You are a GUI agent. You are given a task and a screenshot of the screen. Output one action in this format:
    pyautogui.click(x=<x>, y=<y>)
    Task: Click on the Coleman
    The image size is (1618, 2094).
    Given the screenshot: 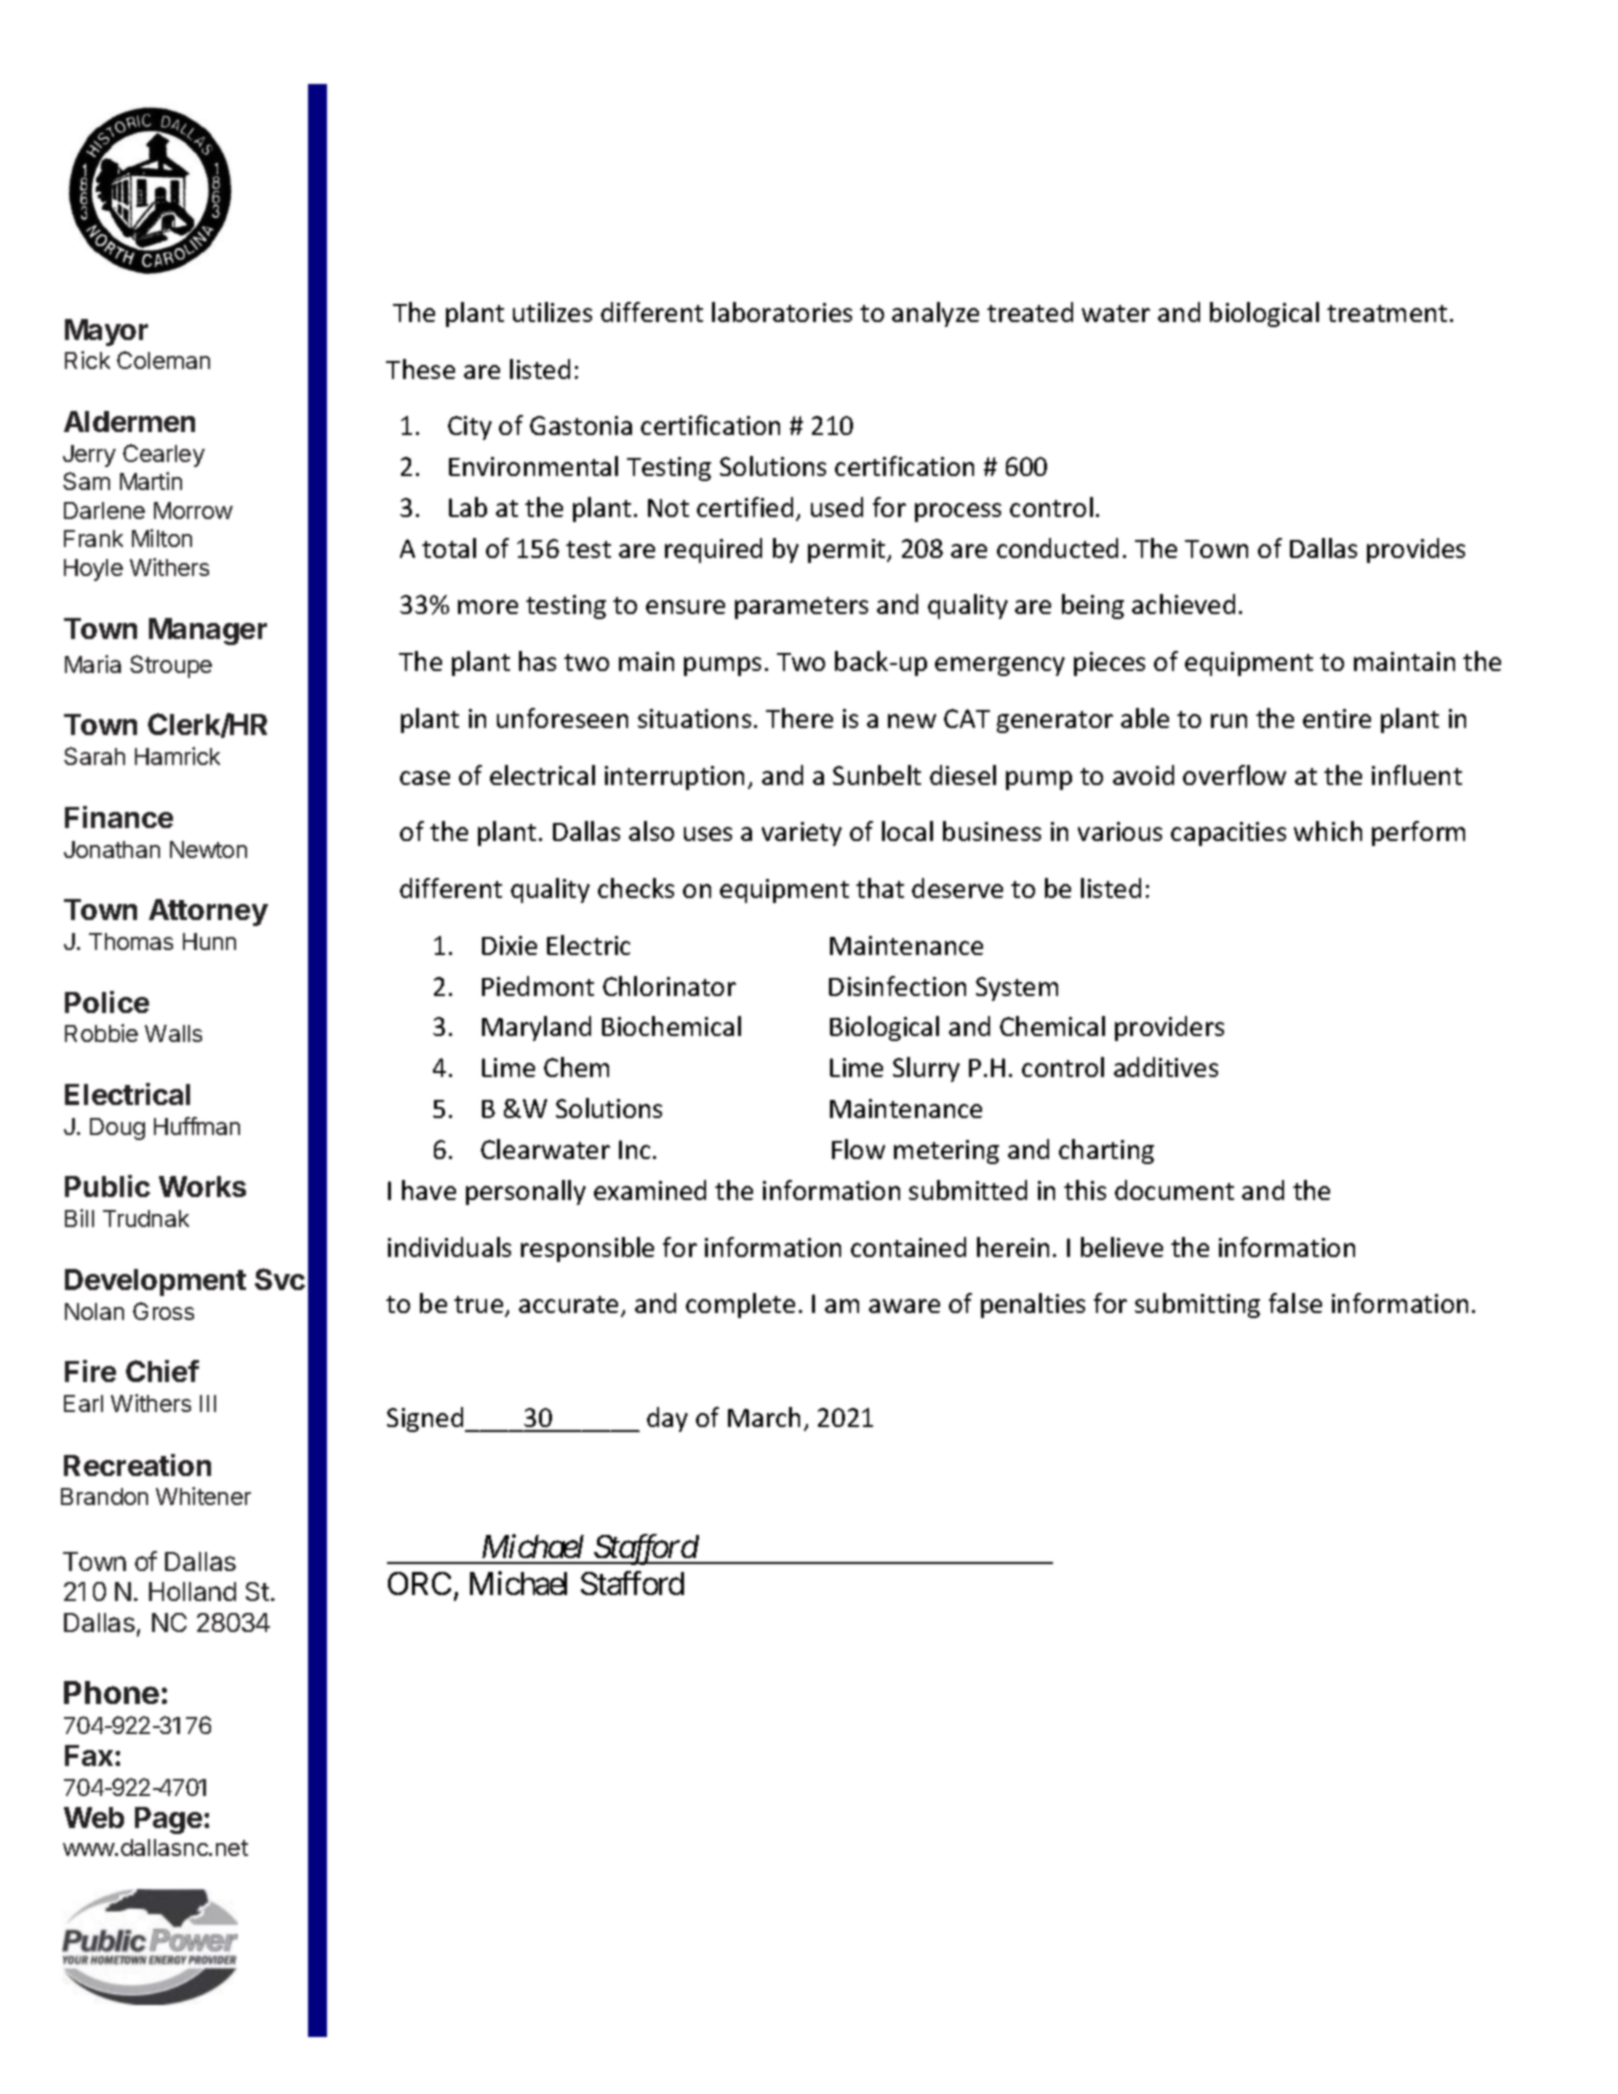 What is the action you would take?
    pyautogui.click(x=163, y=360)
